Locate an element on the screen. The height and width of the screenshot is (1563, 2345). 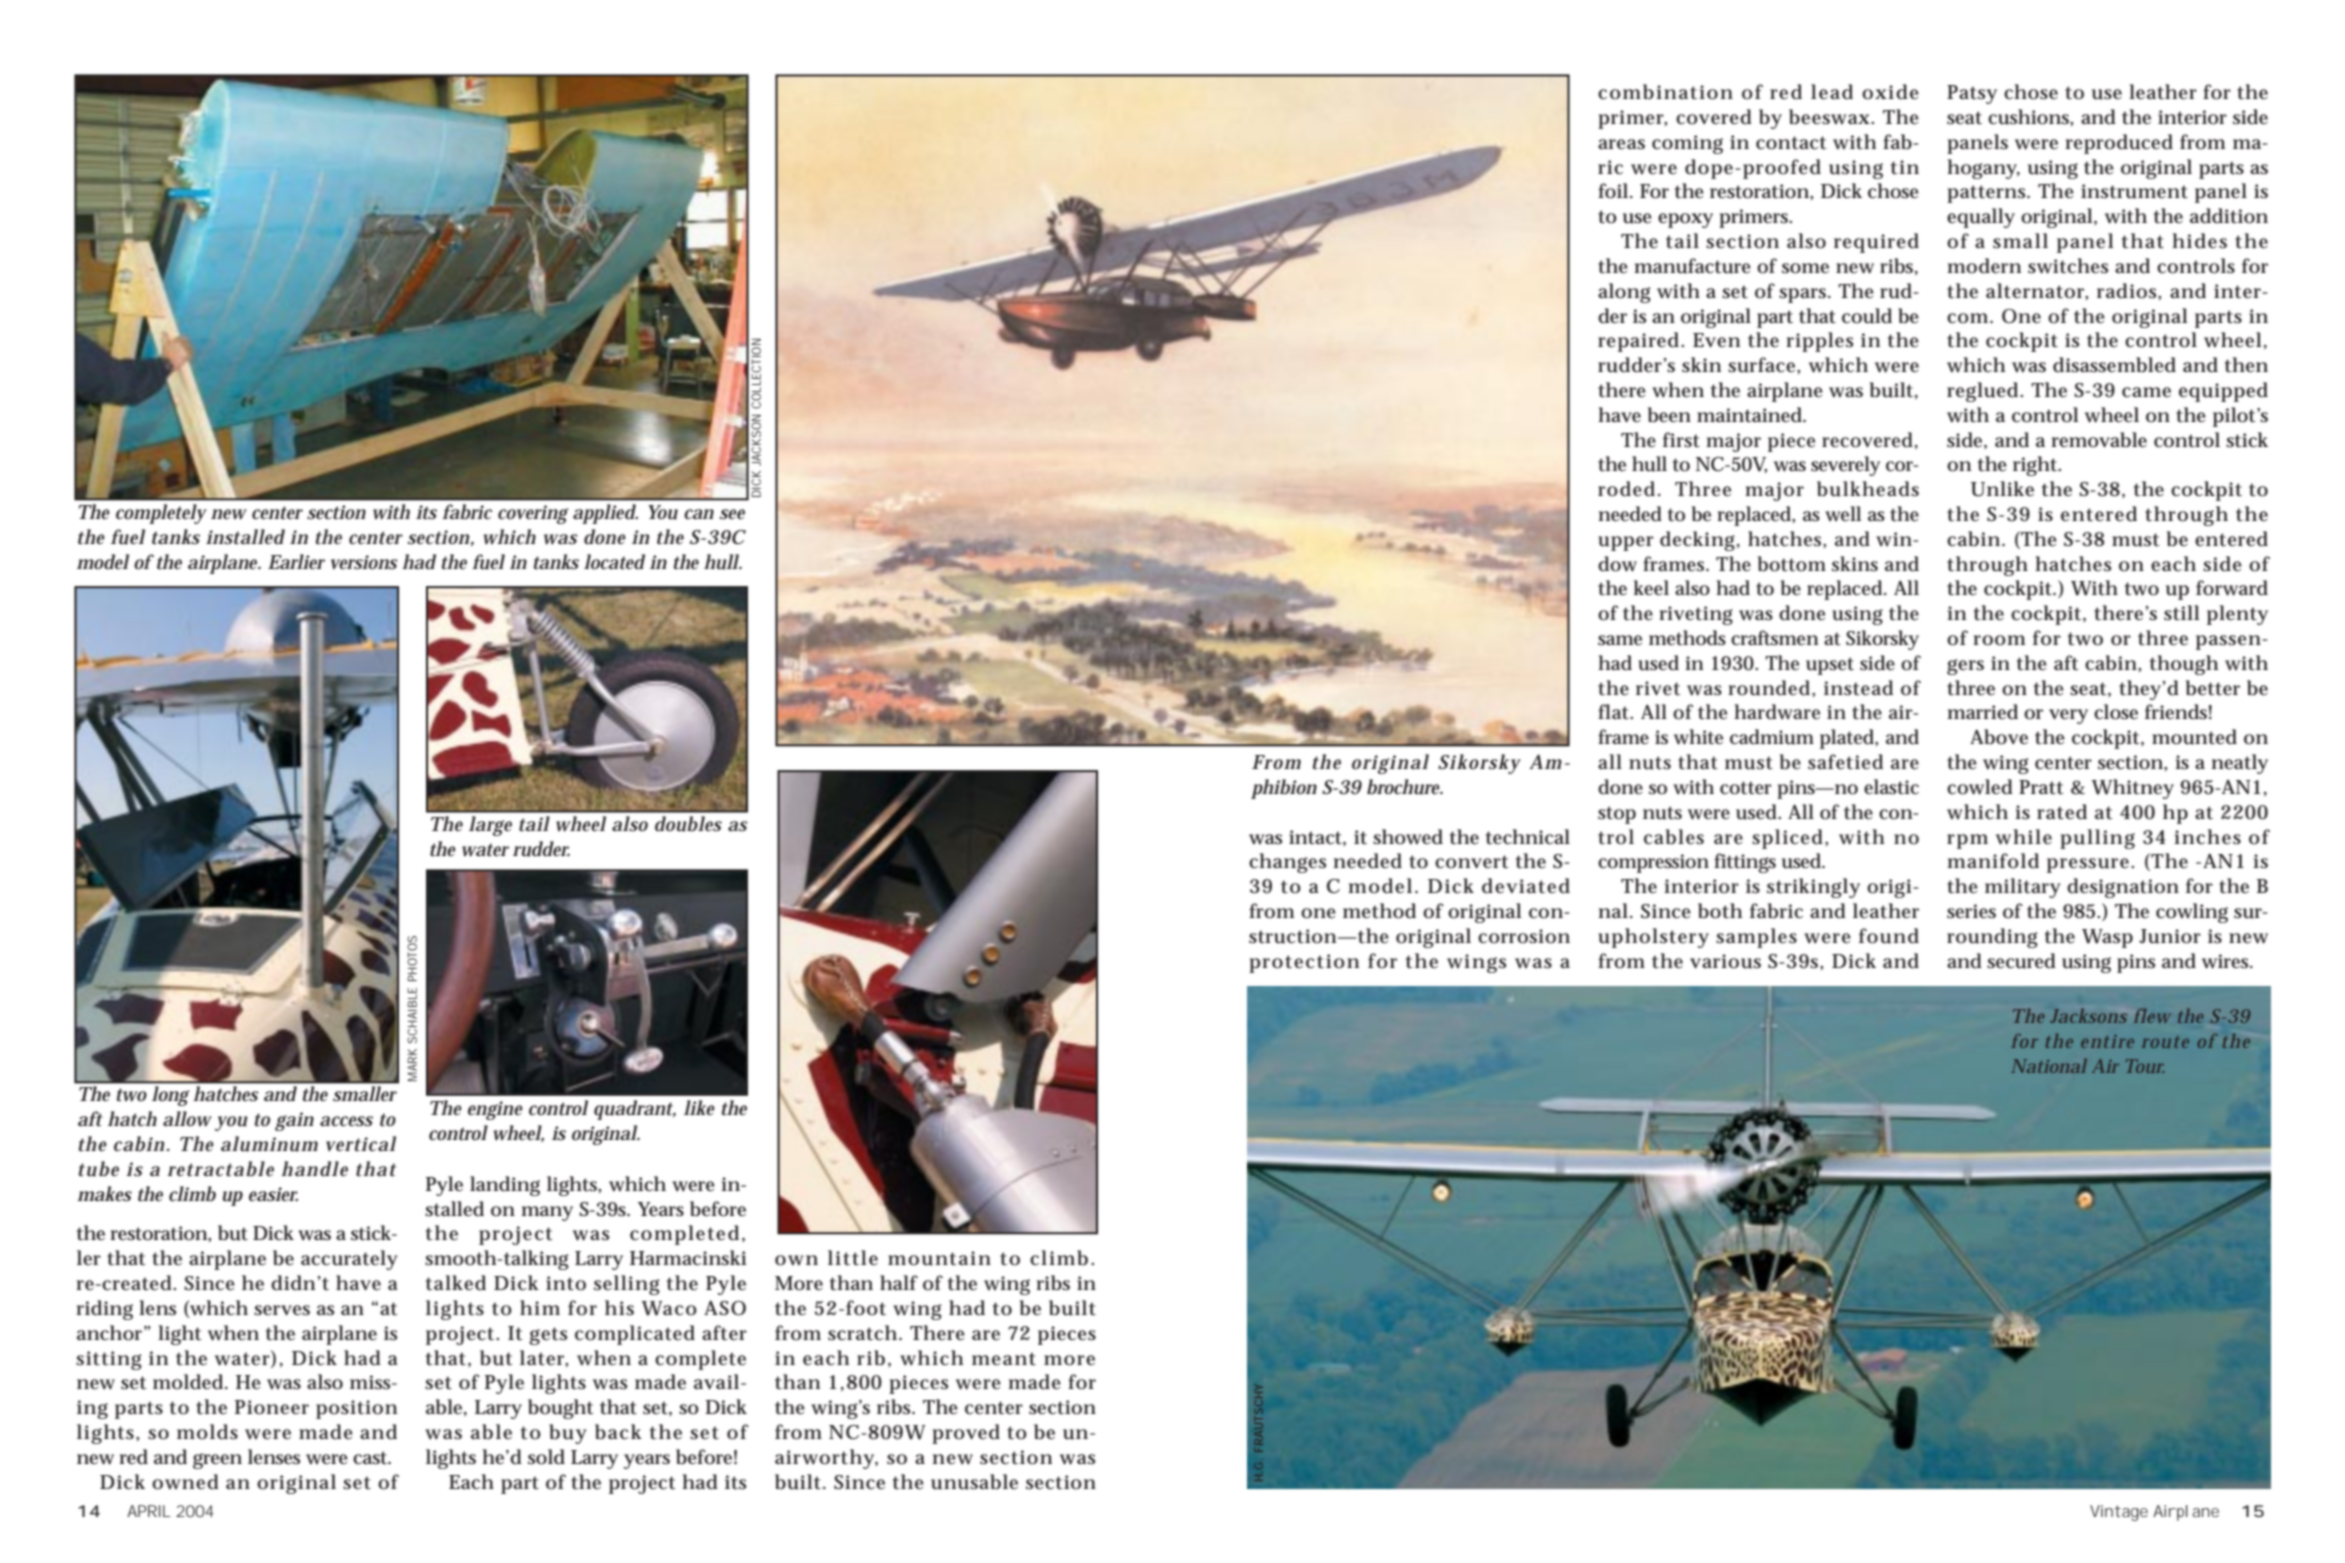
proved is located at coordinates (966, 1434).
